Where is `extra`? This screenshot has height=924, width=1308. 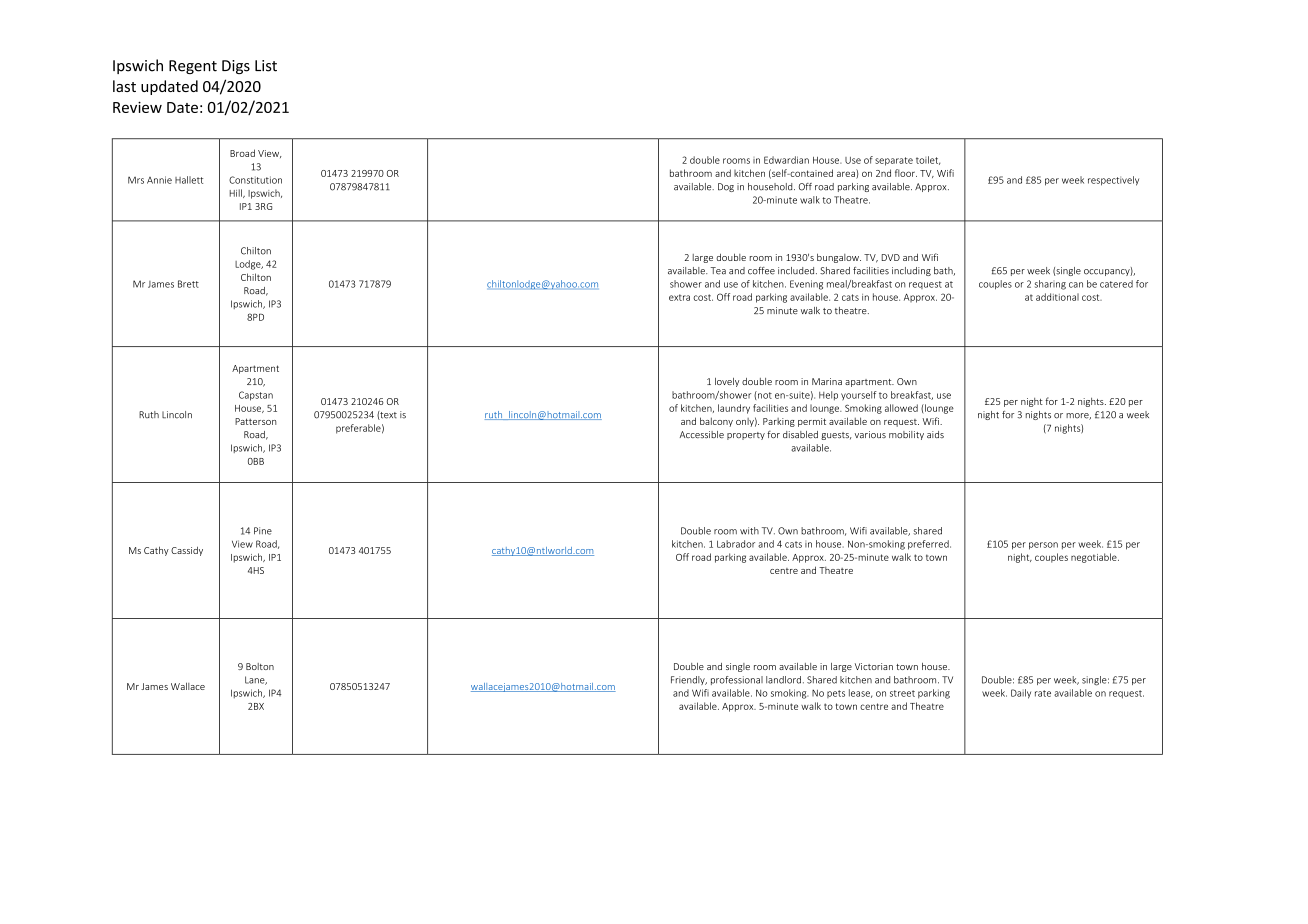 extra is located at coordinates (679, 297).
